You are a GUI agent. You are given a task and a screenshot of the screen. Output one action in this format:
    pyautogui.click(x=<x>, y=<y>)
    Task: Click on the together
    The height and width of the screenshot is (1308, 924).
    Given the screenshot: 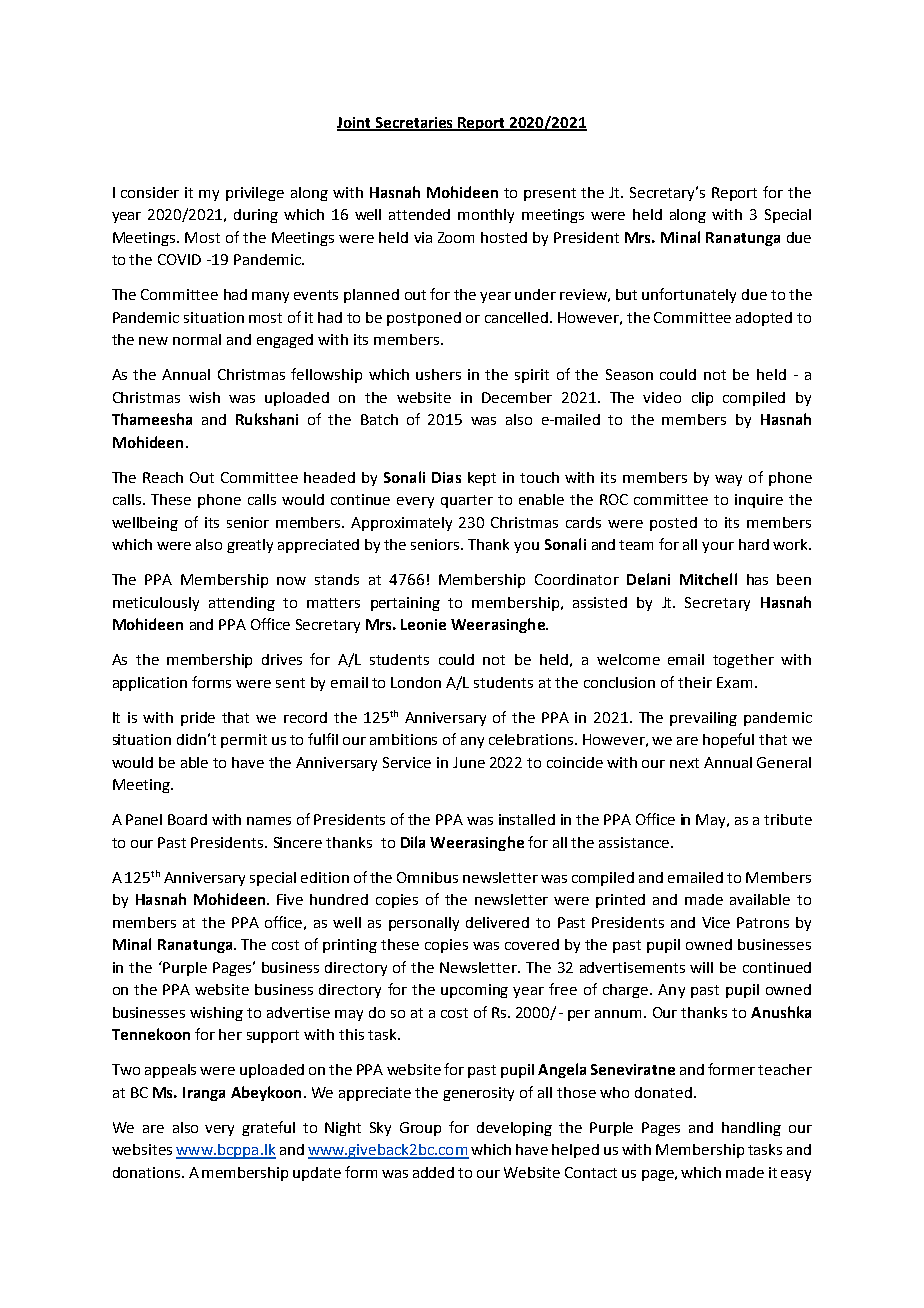 What is the action you would take?
    pyautogui.click(x=743, y=661)
